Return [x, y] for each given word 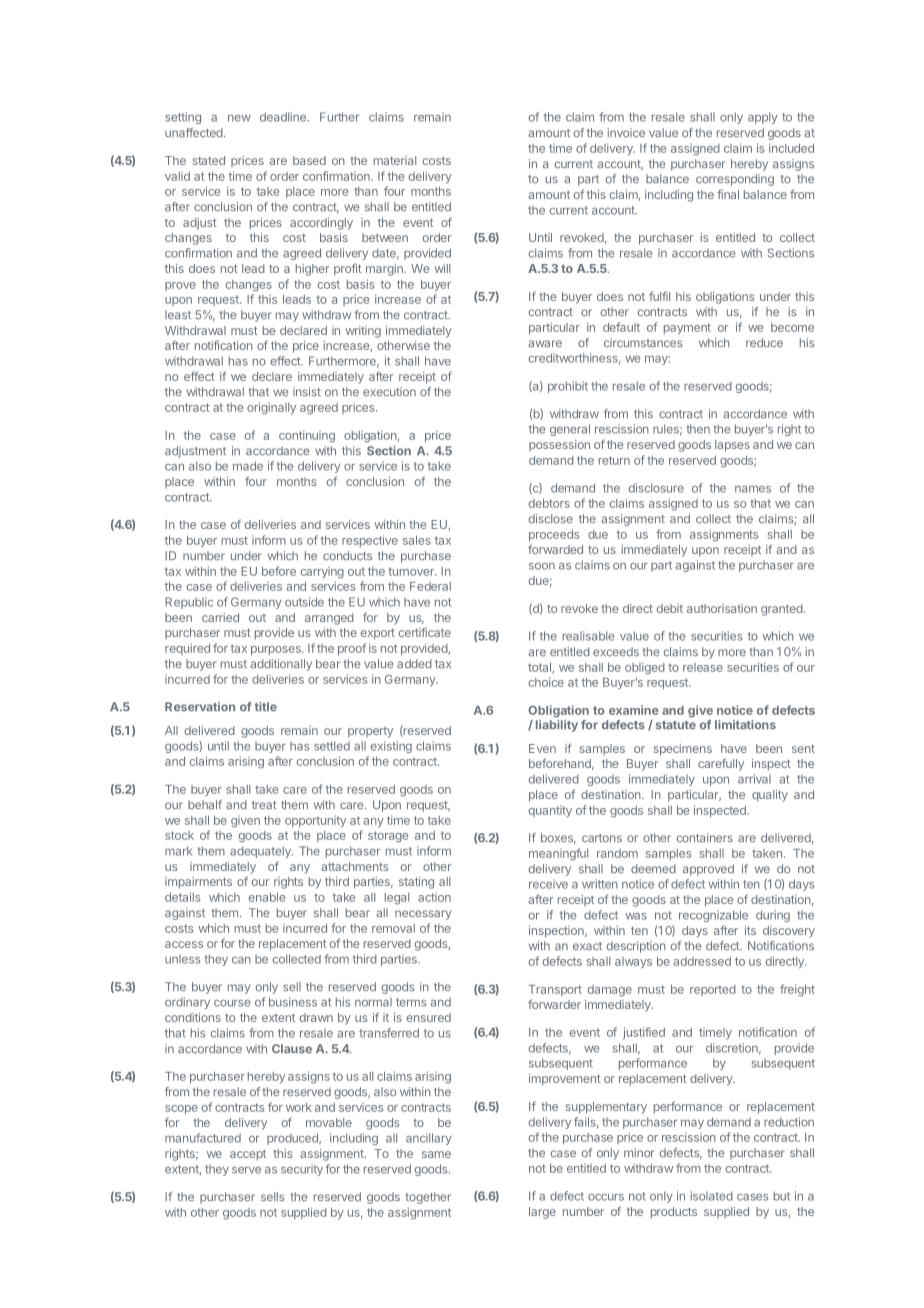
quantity [550, 811]
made [248, 466]
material [395, 160]
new [239, 118]
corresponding [735, 180]
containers [705, 837]
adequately [261, 852]
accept [248, 1155]
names [753, 489]
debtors [549, 503]
